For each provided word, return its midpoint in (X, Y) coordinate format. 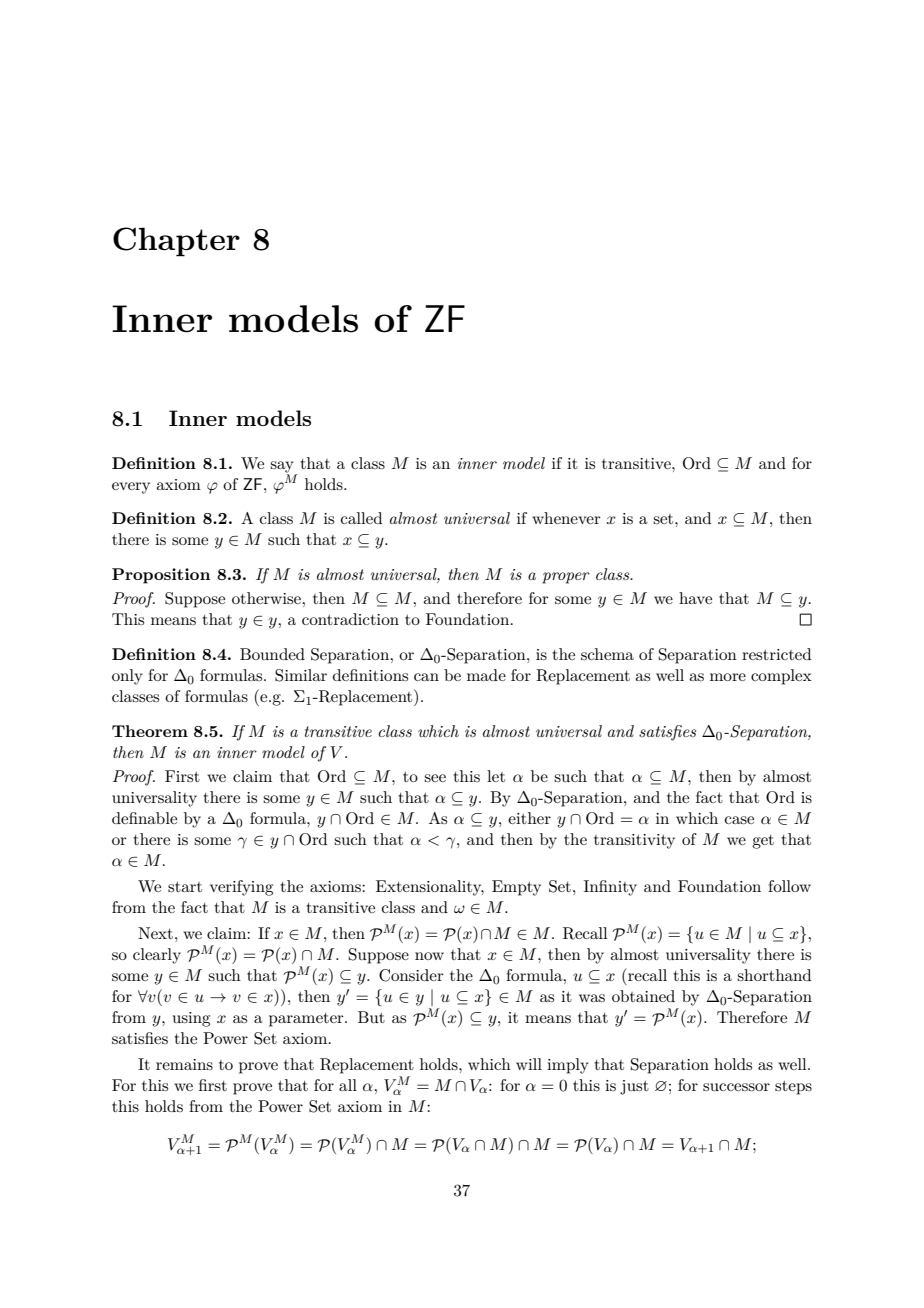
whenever (566, 518)
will (529, 1064)
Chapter (176, 242)
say (282, 467)
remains (184, 1064)
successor (736, 1087)
